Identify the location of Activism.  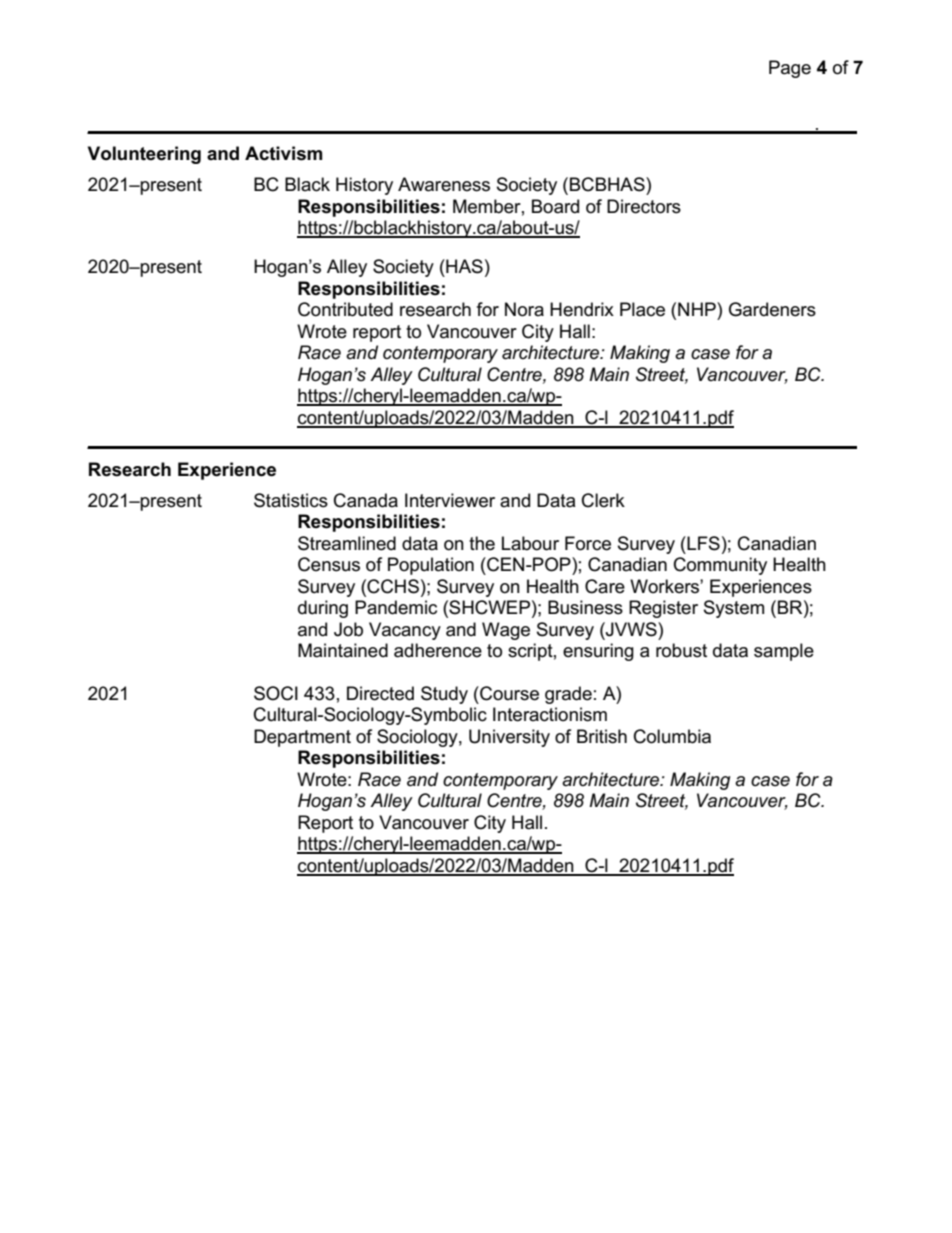
(283, 153).
